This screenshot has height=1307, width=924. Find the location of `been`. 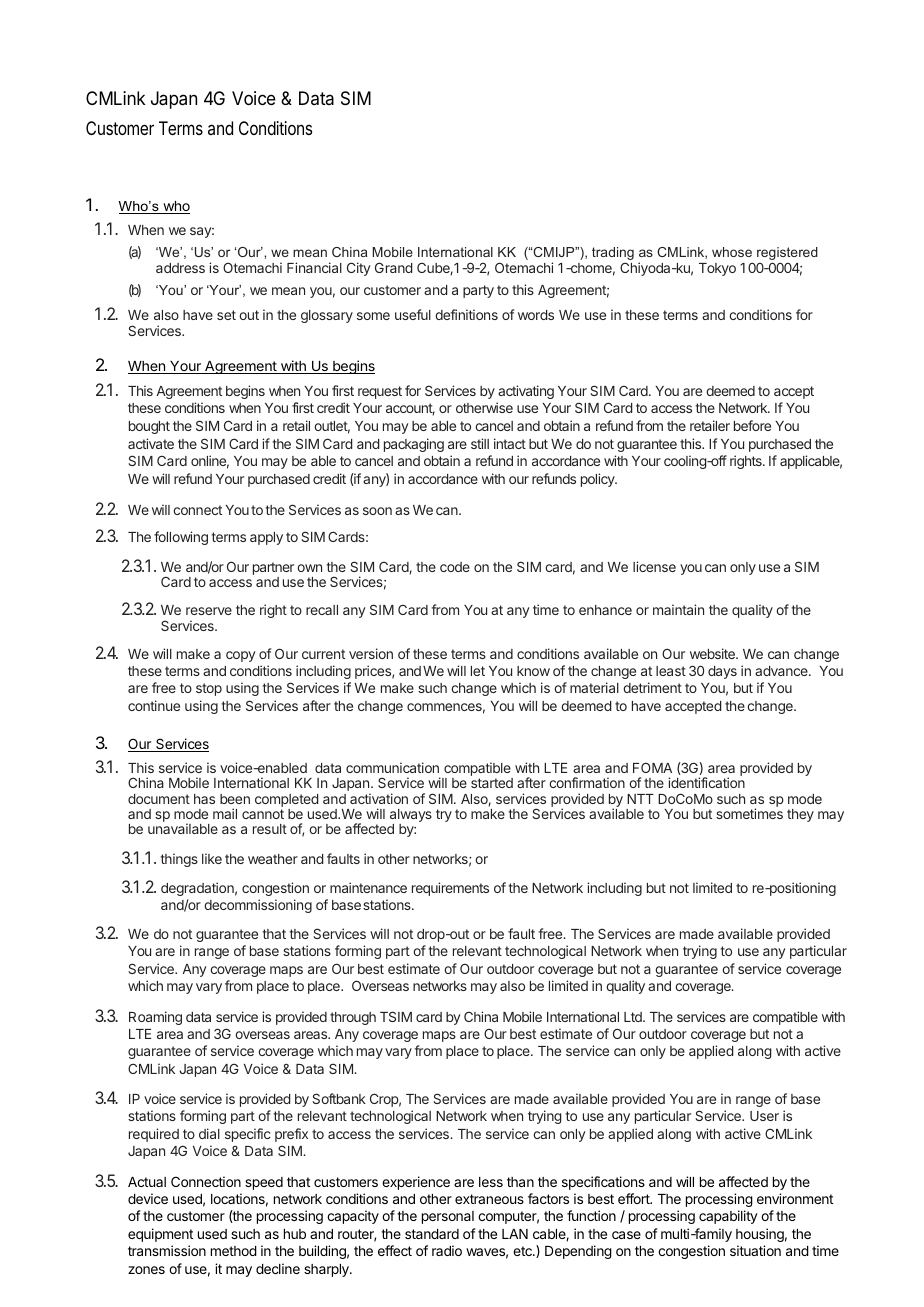

been is located at coordinates (235, 799).
